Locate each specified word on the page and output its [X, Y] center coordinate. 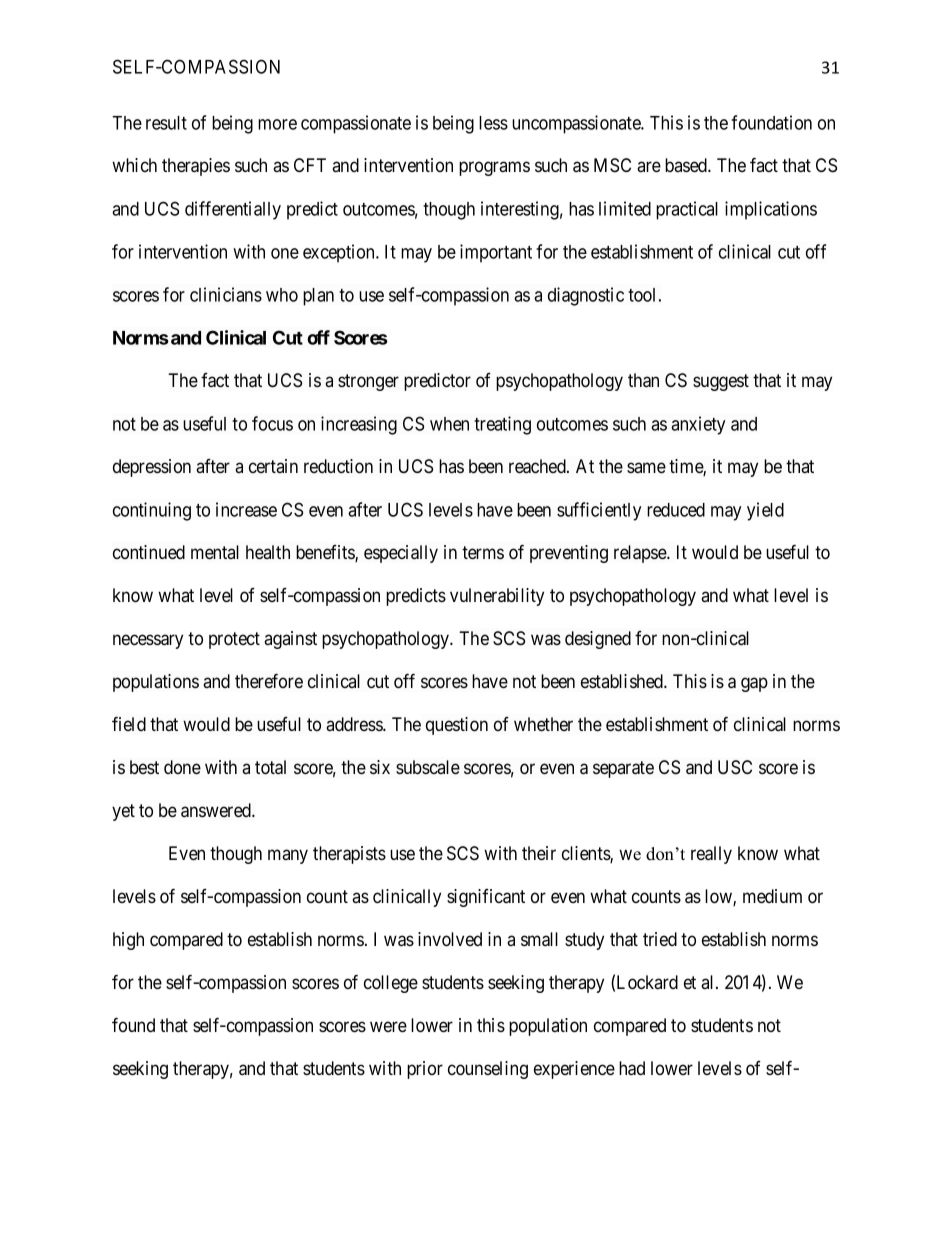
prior [425, 1070]
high [128, 941]
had [632, 1068]
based [687, 165]
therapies [196, 167]
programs [494, 168]
